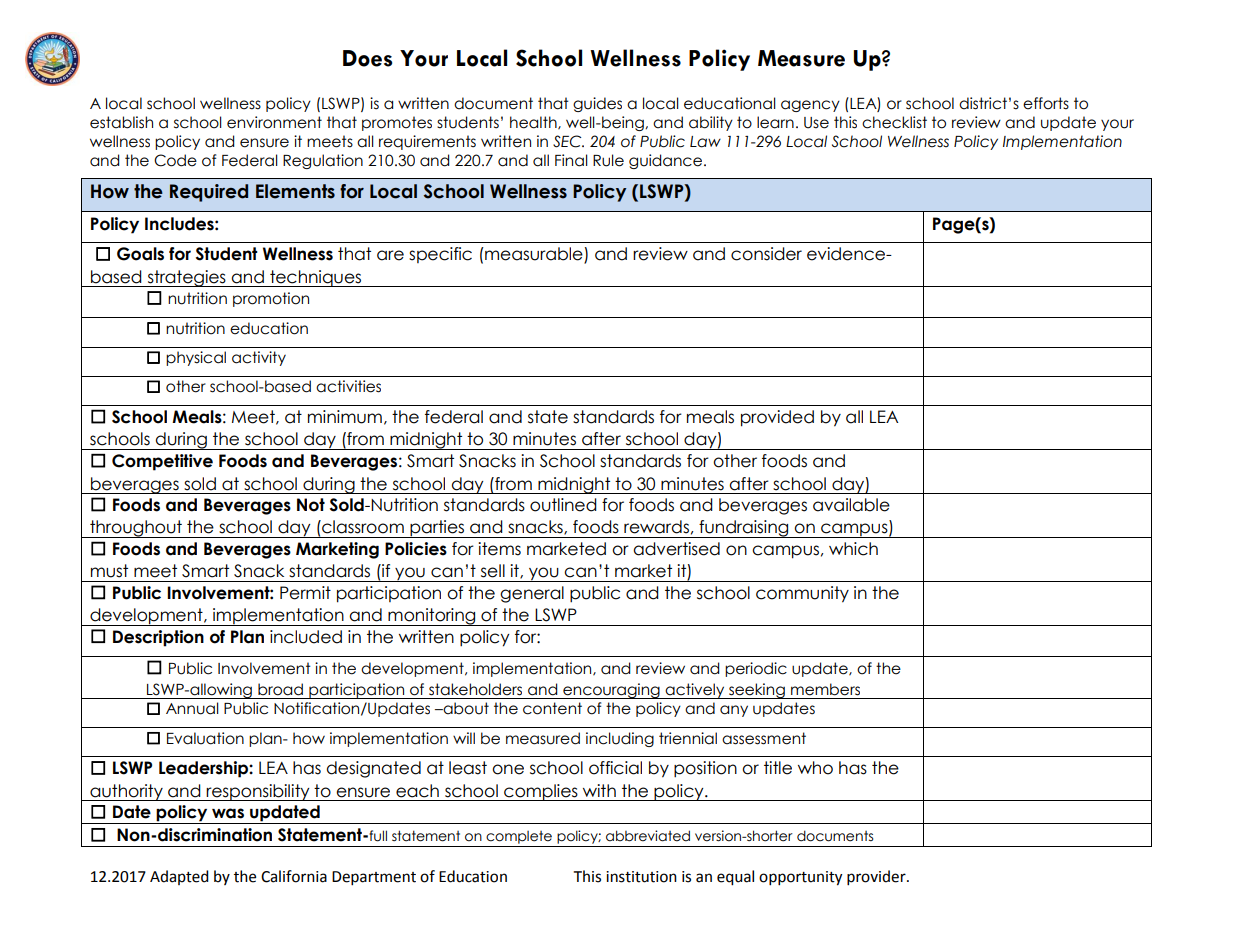 Image resolution: width=1233 pixels, height=952 pixels. What do you see at coordinates (563, 505) in the screenshot?
I see `outlined` at bounding box center [563, 505].
